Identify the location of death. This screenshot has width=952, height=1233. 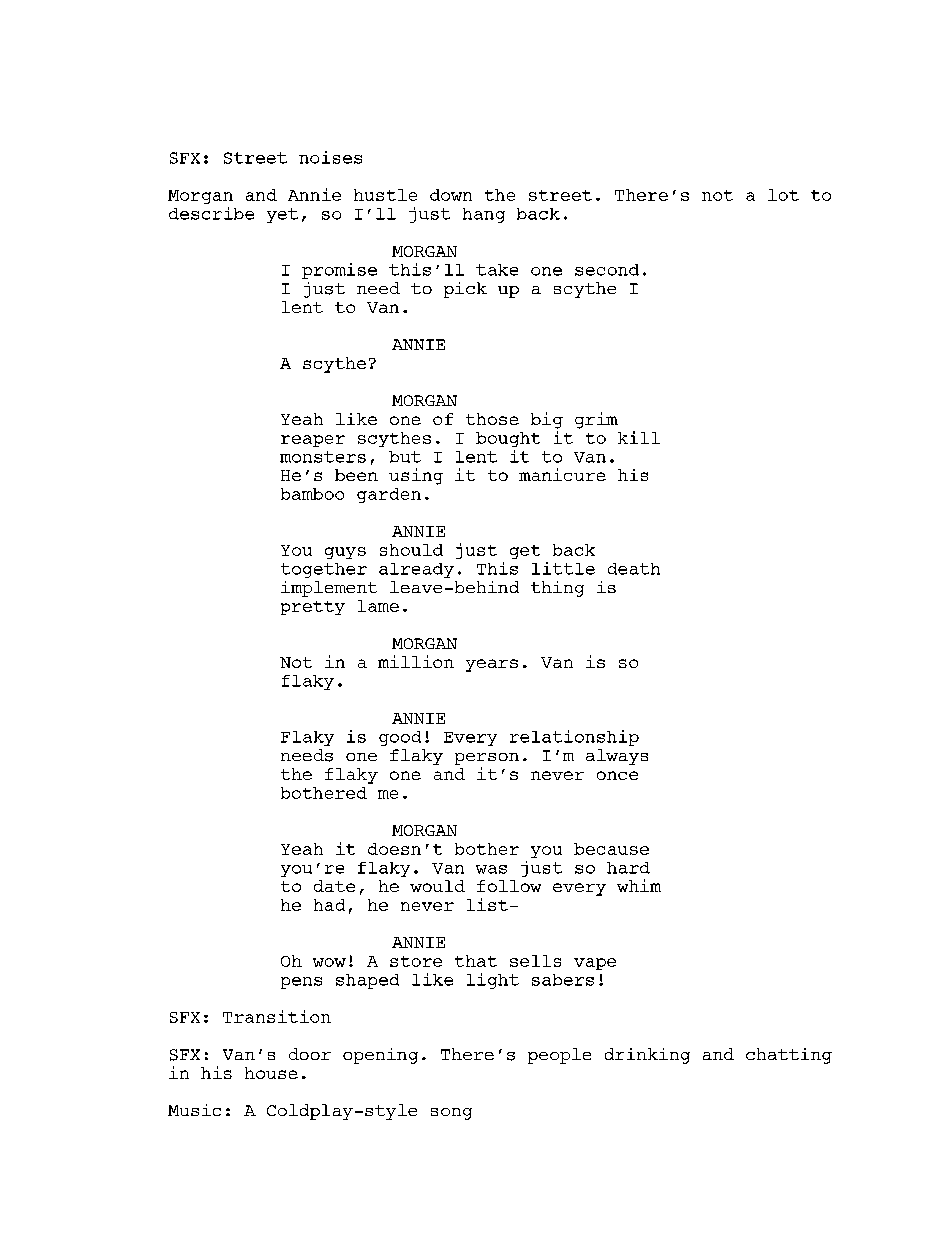
(634, 569).
